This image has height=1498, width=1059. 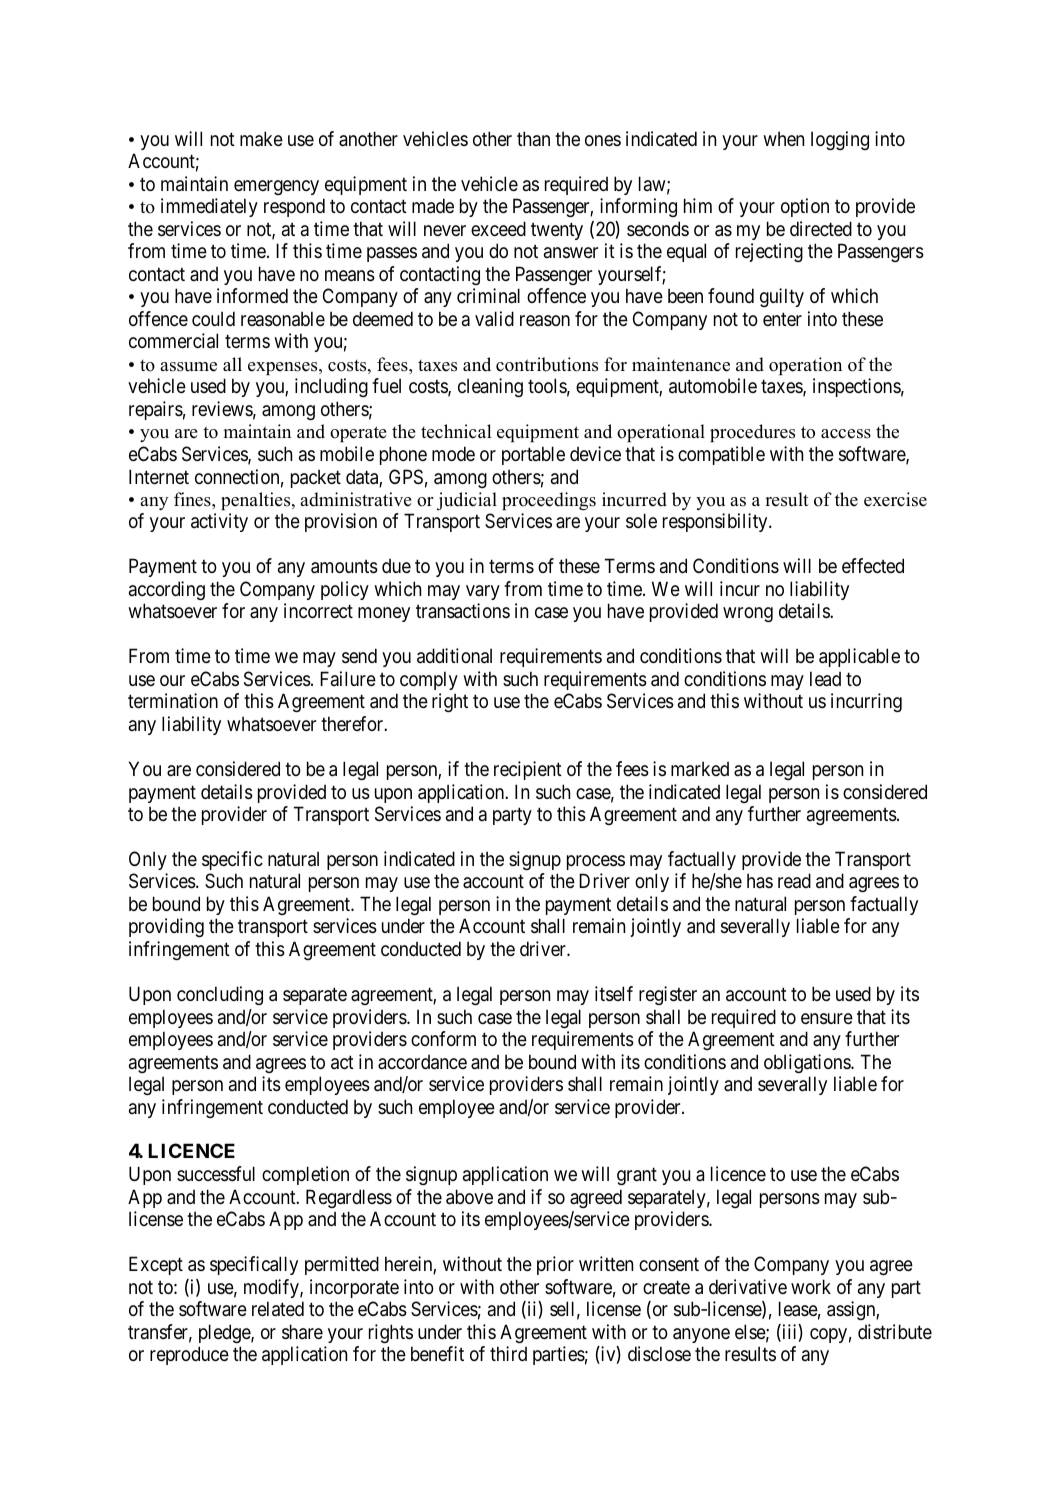 I want to click on related, so click(x=278, y=1309).
